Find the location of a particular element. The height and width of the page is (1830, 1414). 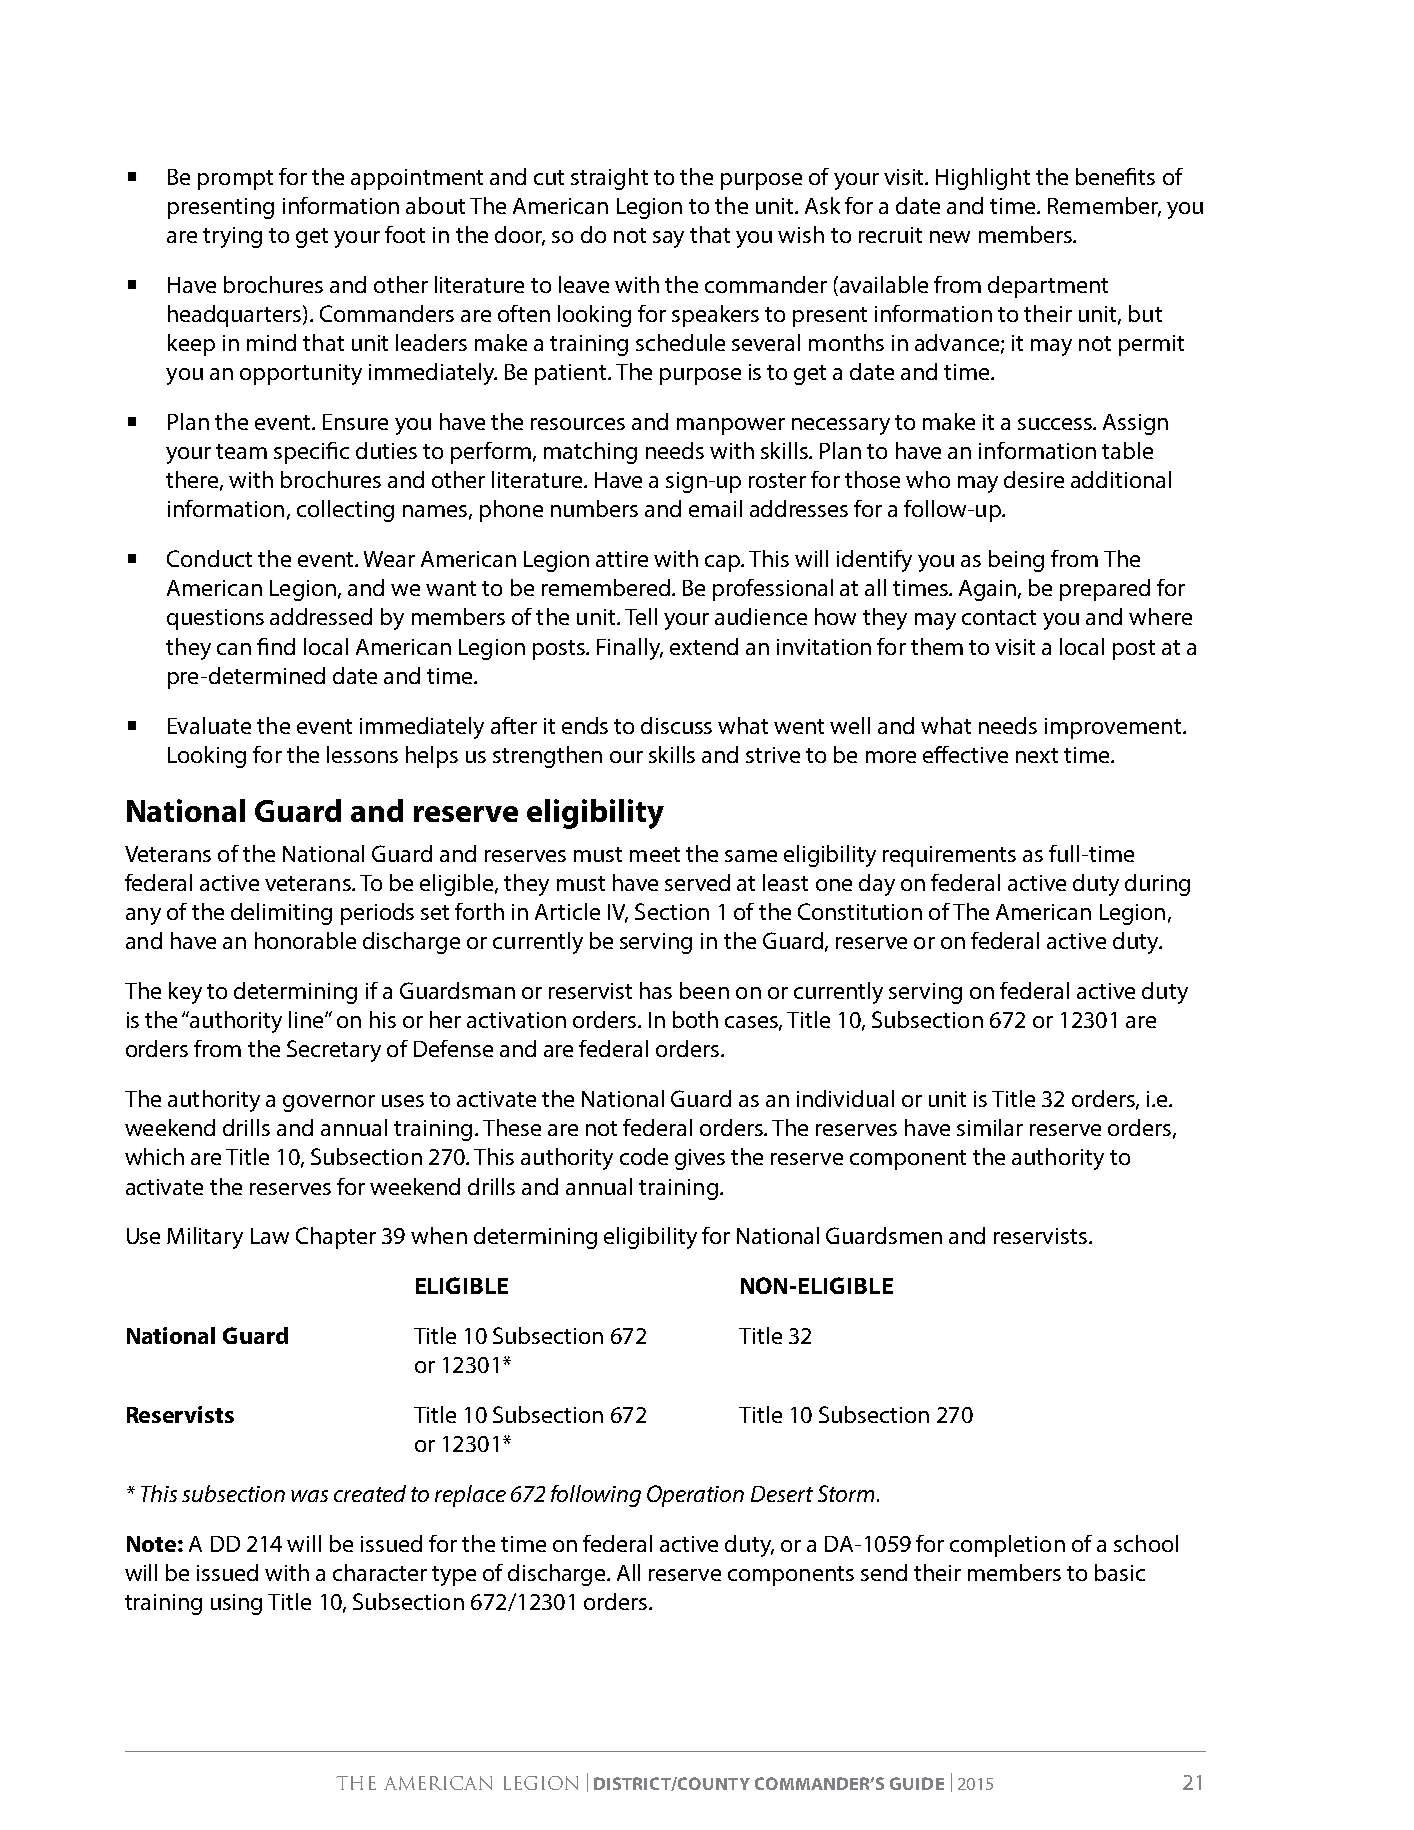

trying is located at coordinates (232, 237).
